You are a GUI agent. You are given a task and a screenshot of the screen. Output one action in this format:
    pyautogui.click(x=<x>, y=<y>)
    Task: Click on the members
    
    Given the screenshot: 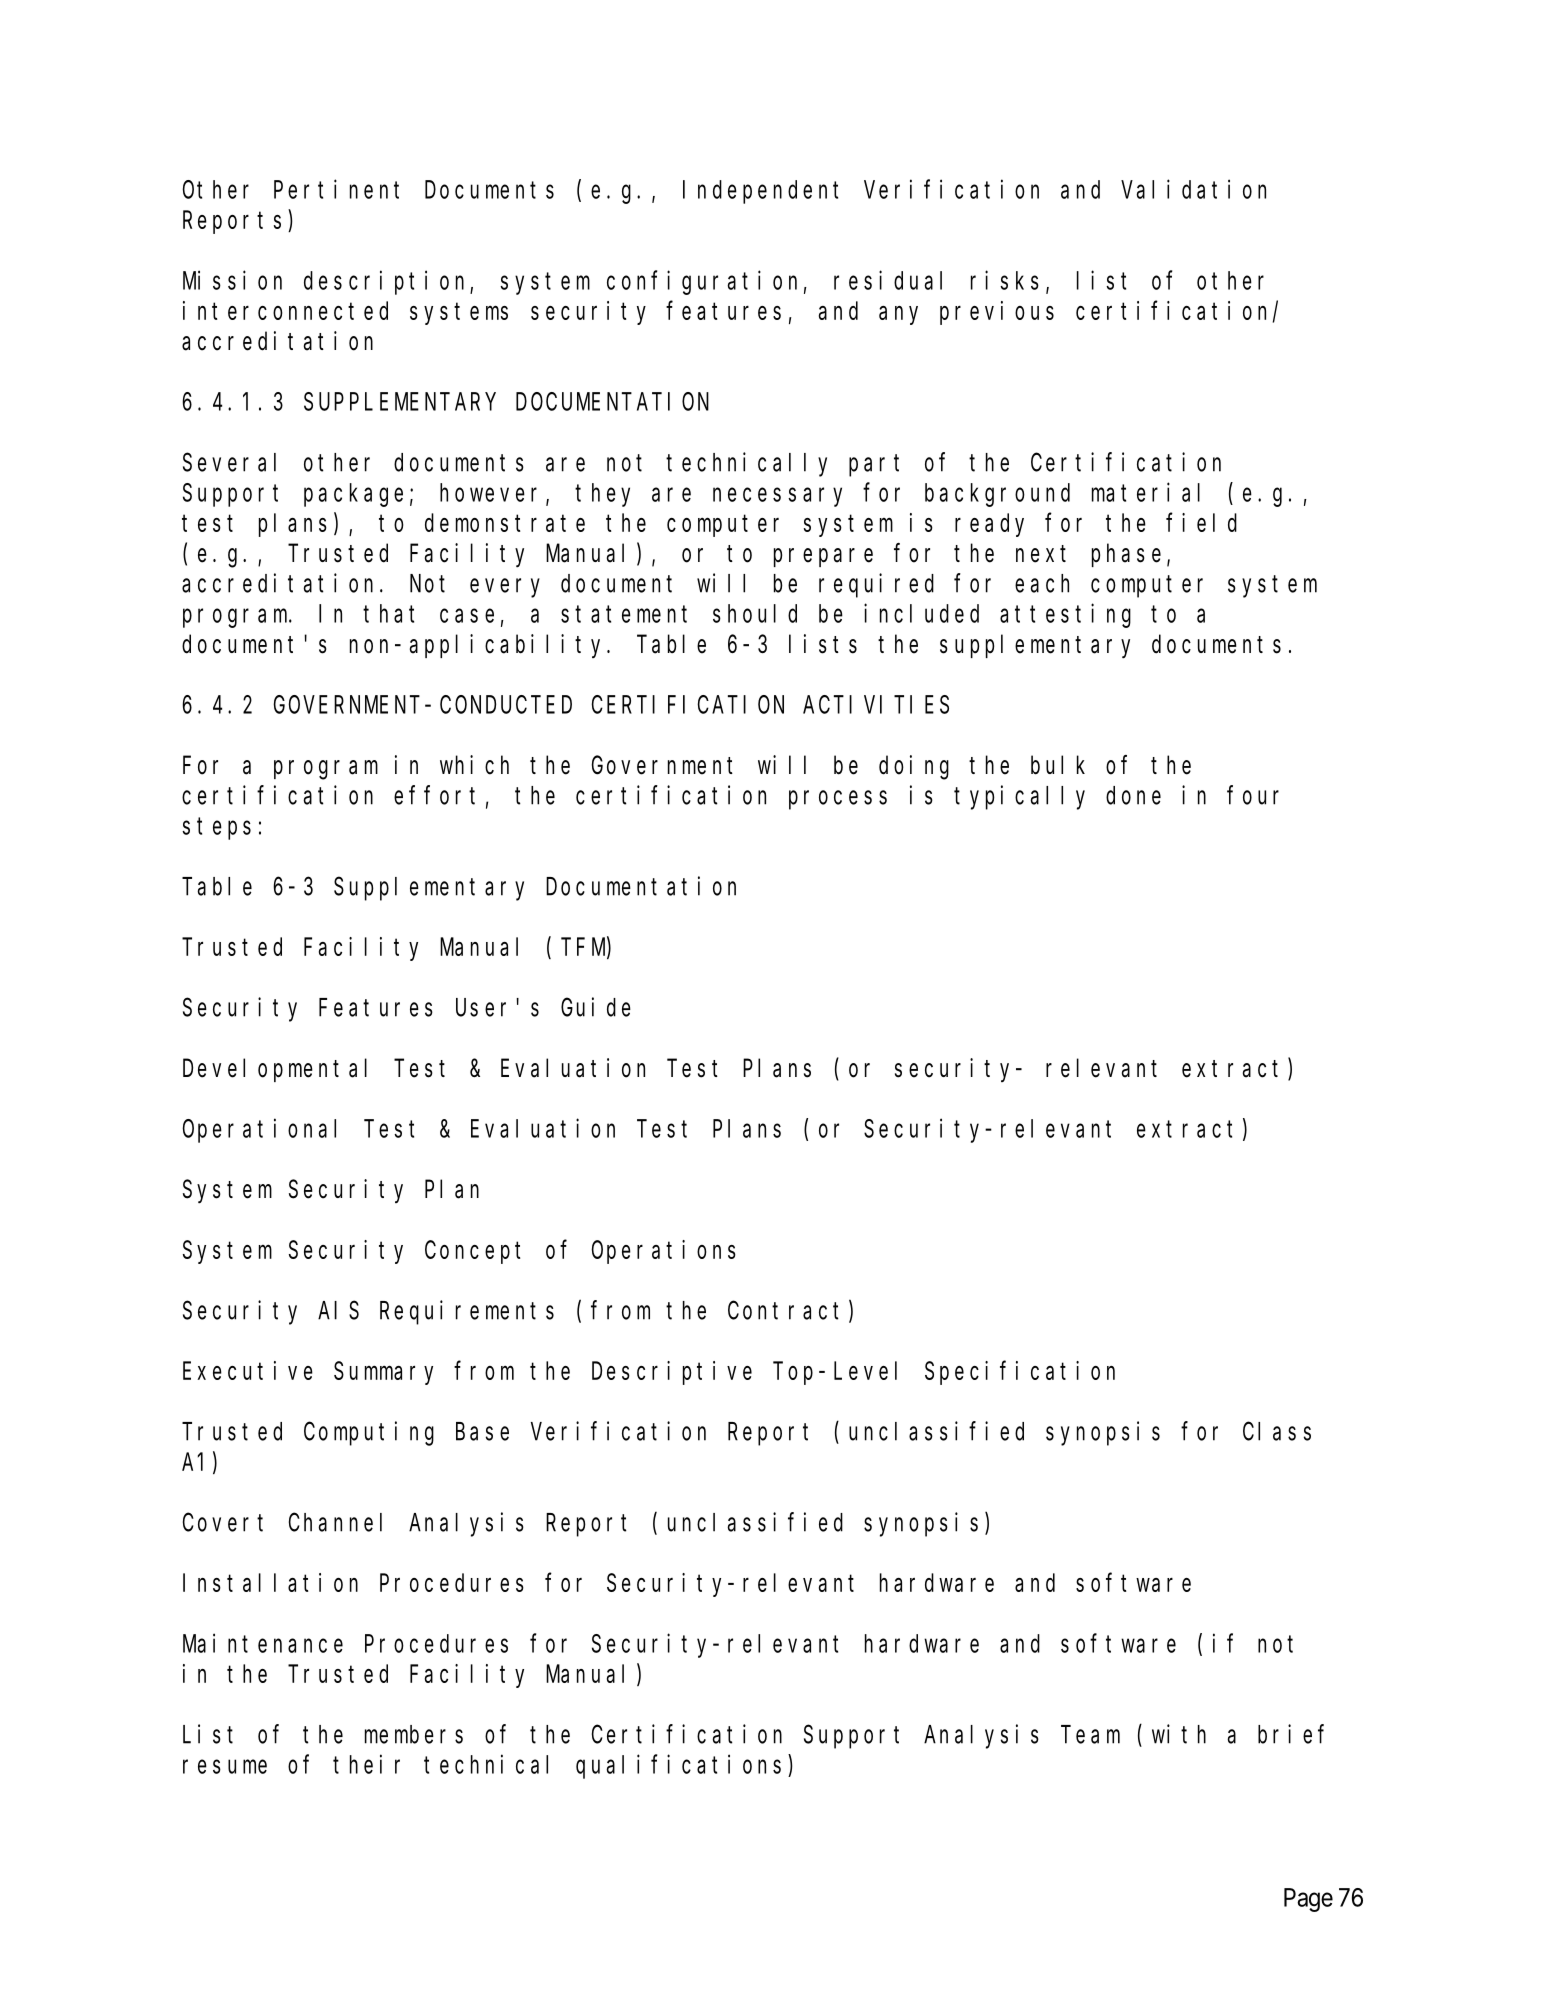 What is the action you would take?
    pyautogui.click(x=414, y=1734)
